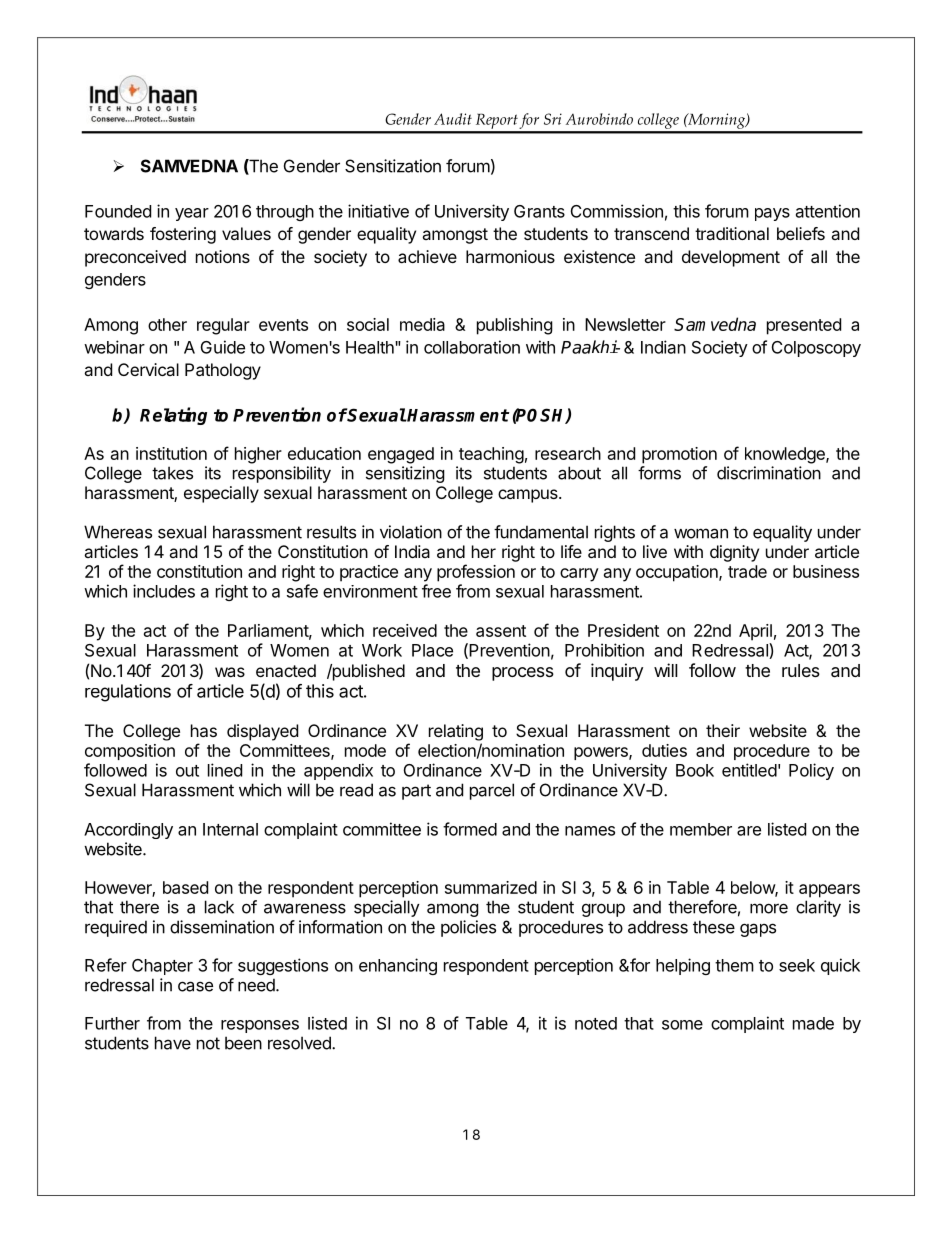 Image resolution: width=952 pixels, height=1233 pixels. Describe the element at coordinates (772, 214) in the screenshot. I see `pays` at that location.
